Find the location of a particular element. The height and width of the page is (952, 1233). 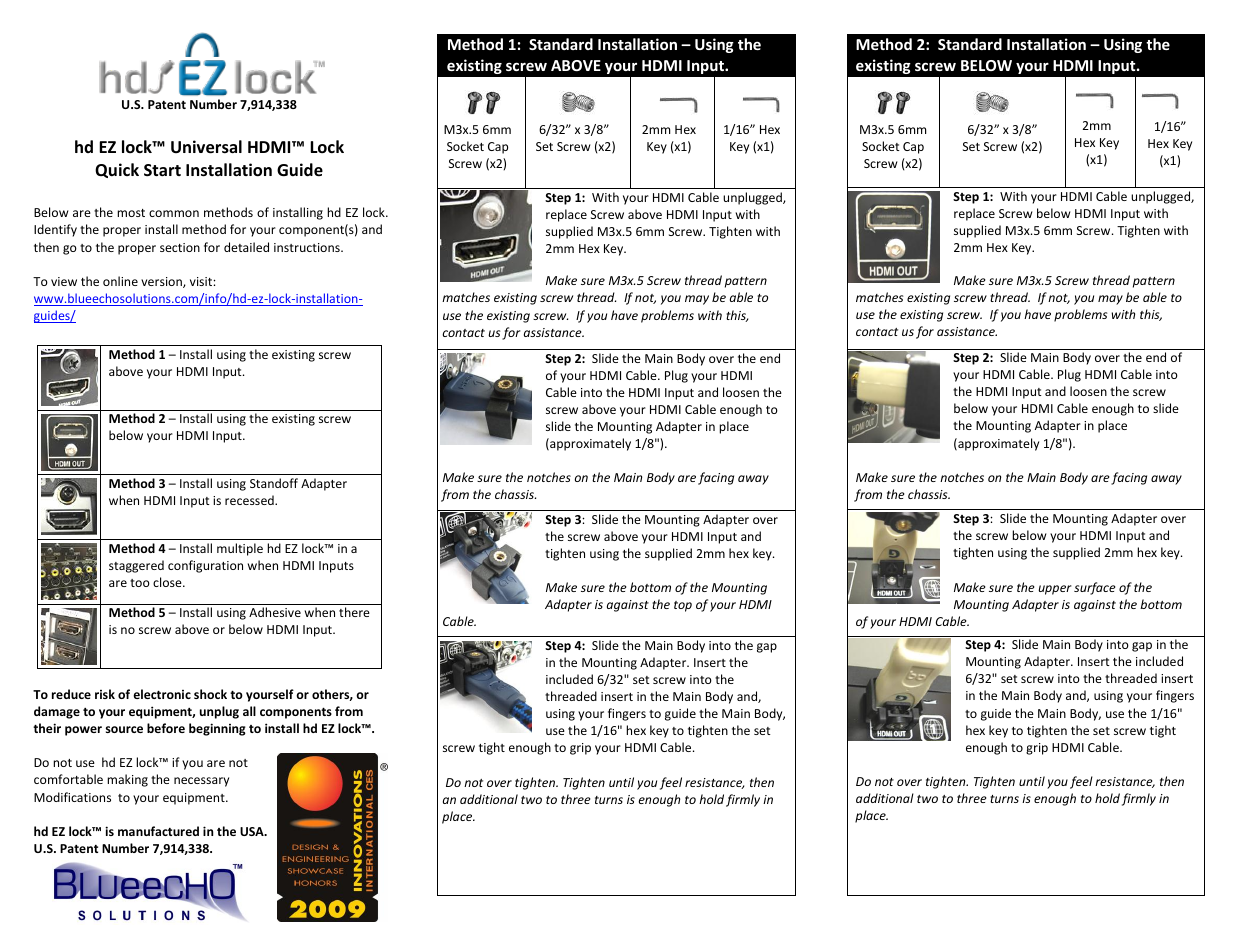

manufactured is located at coordinates (158, 831).
